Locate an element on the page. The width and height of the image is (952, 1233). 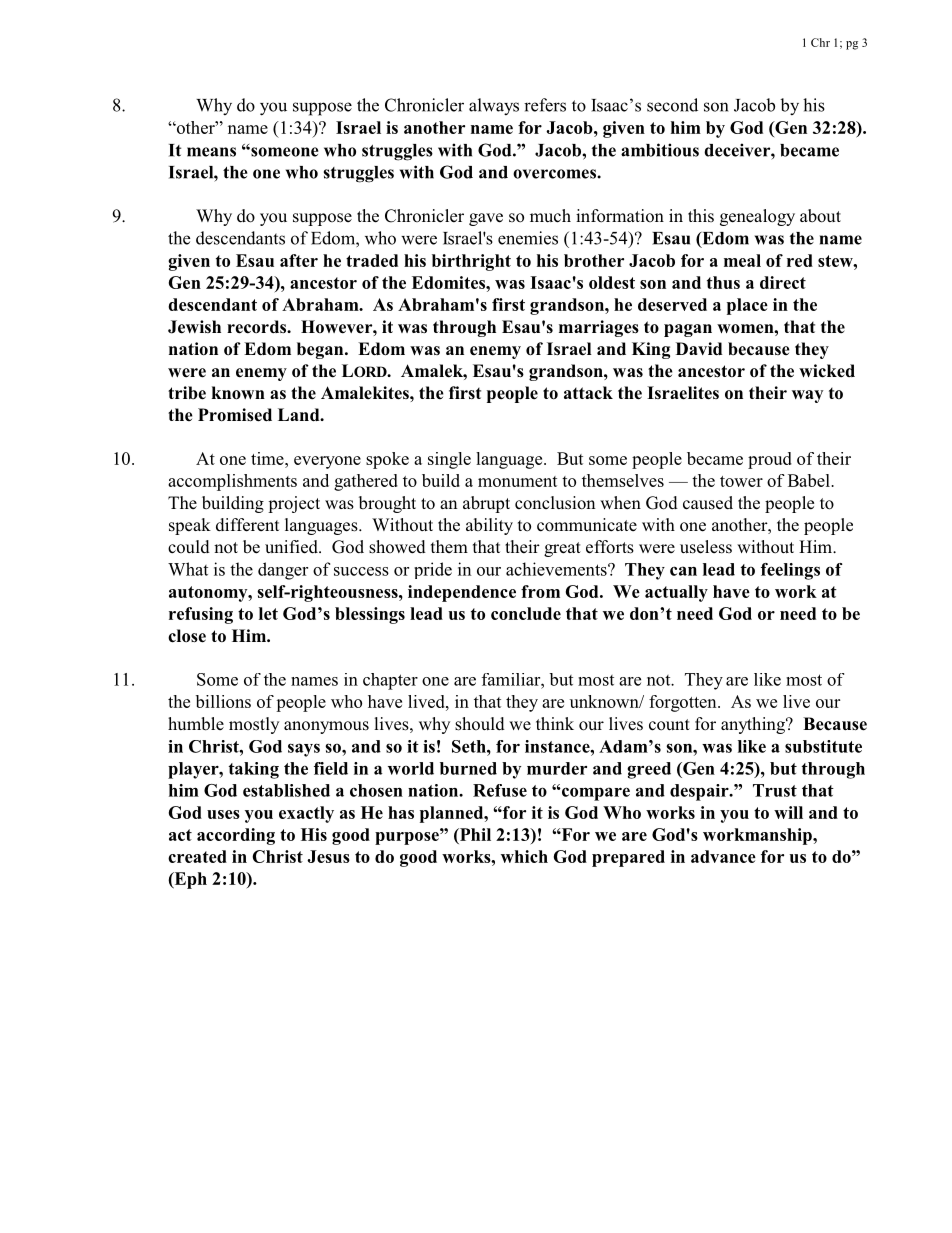
monument is located at coordinates (517, 481).
